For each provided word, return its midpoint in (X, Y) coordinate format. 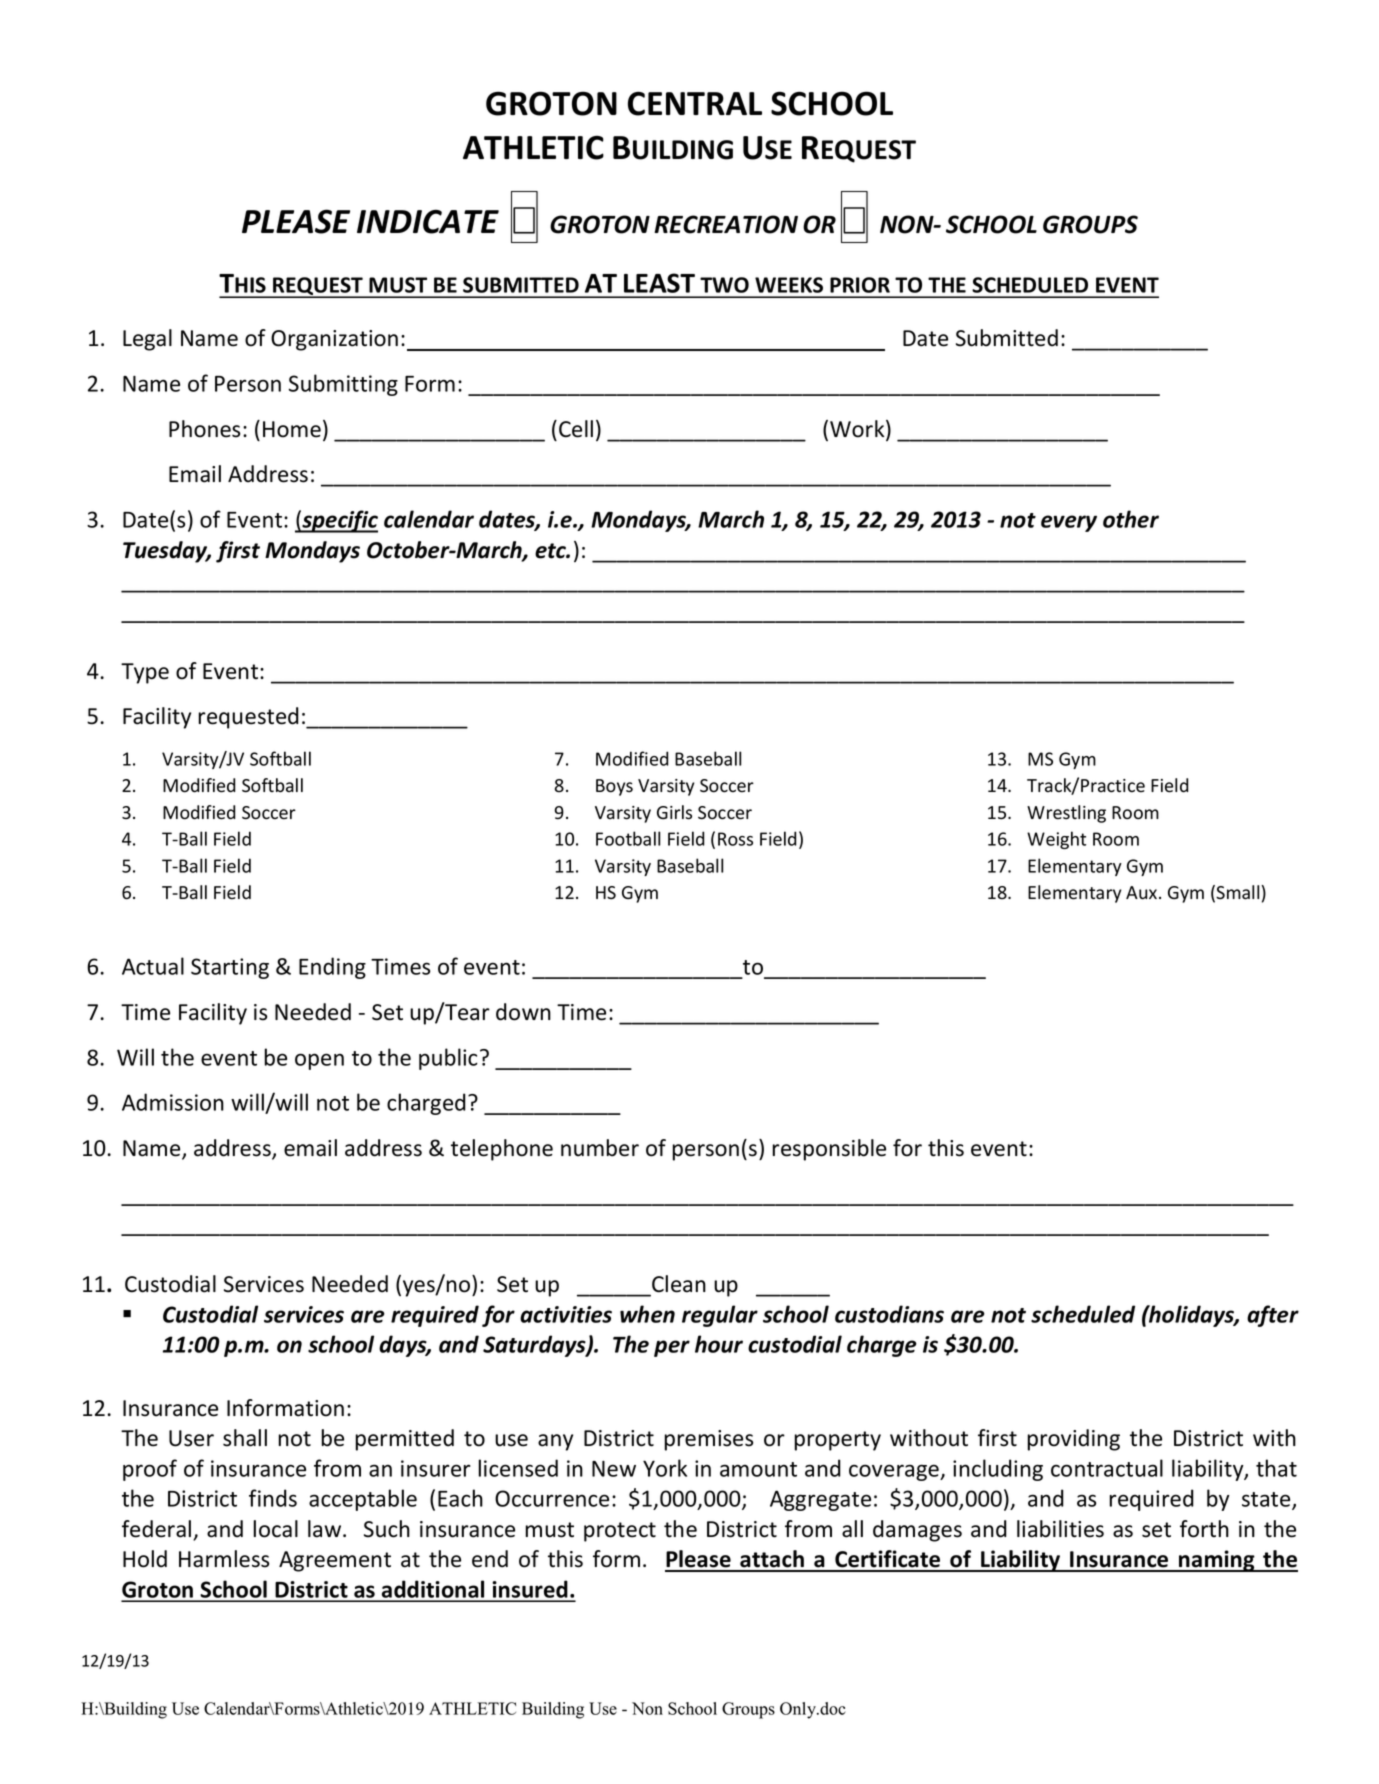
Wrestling (1066, 814)
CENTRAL (695, 103)
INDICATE (428, 221)
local (275, 1529)
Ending (332, 968)
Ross (735, 839)
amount (758, 1469)
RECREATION (726, 224)
